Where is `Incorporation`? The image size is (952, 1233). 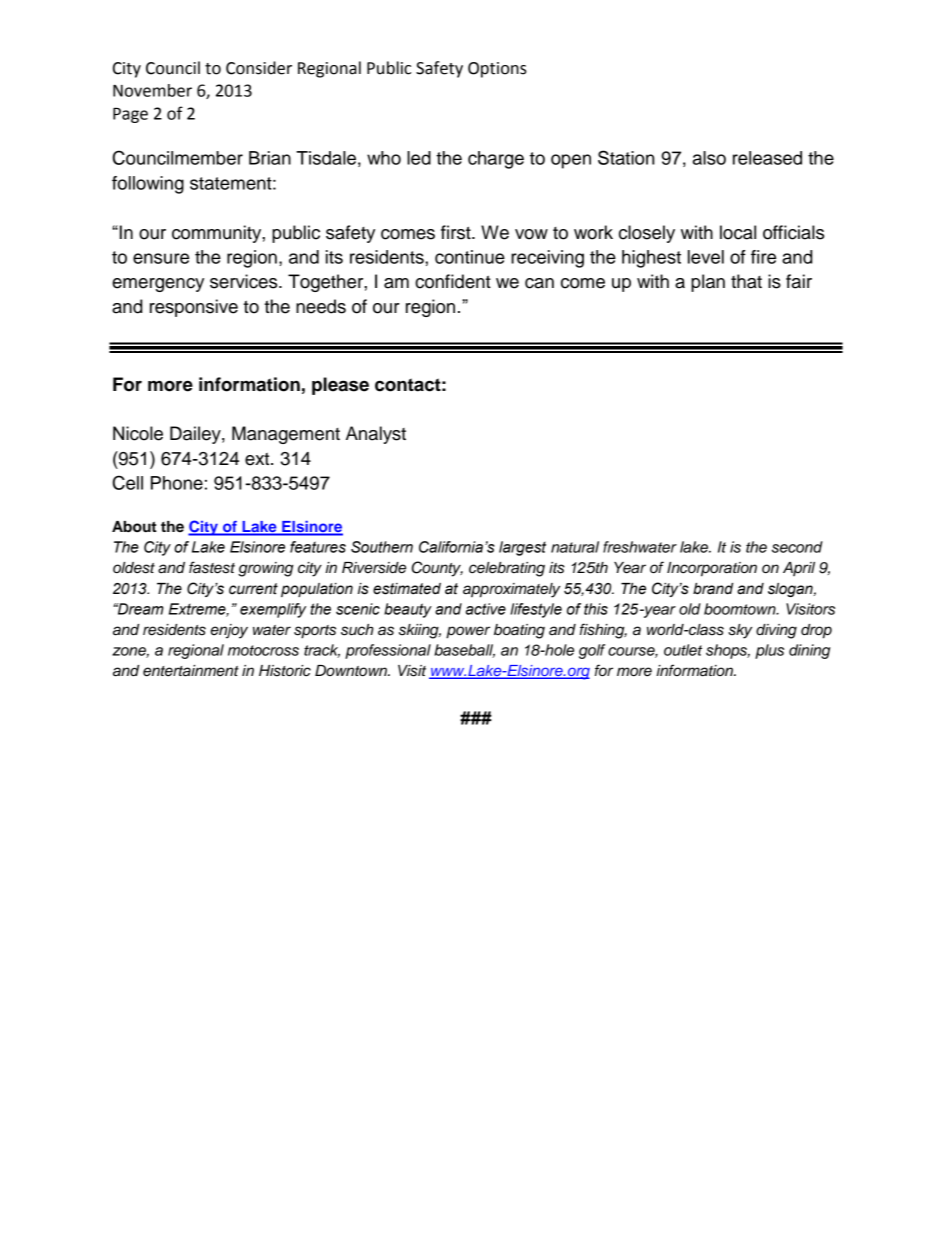 Incorporation is located at coordinates (712, 569).
